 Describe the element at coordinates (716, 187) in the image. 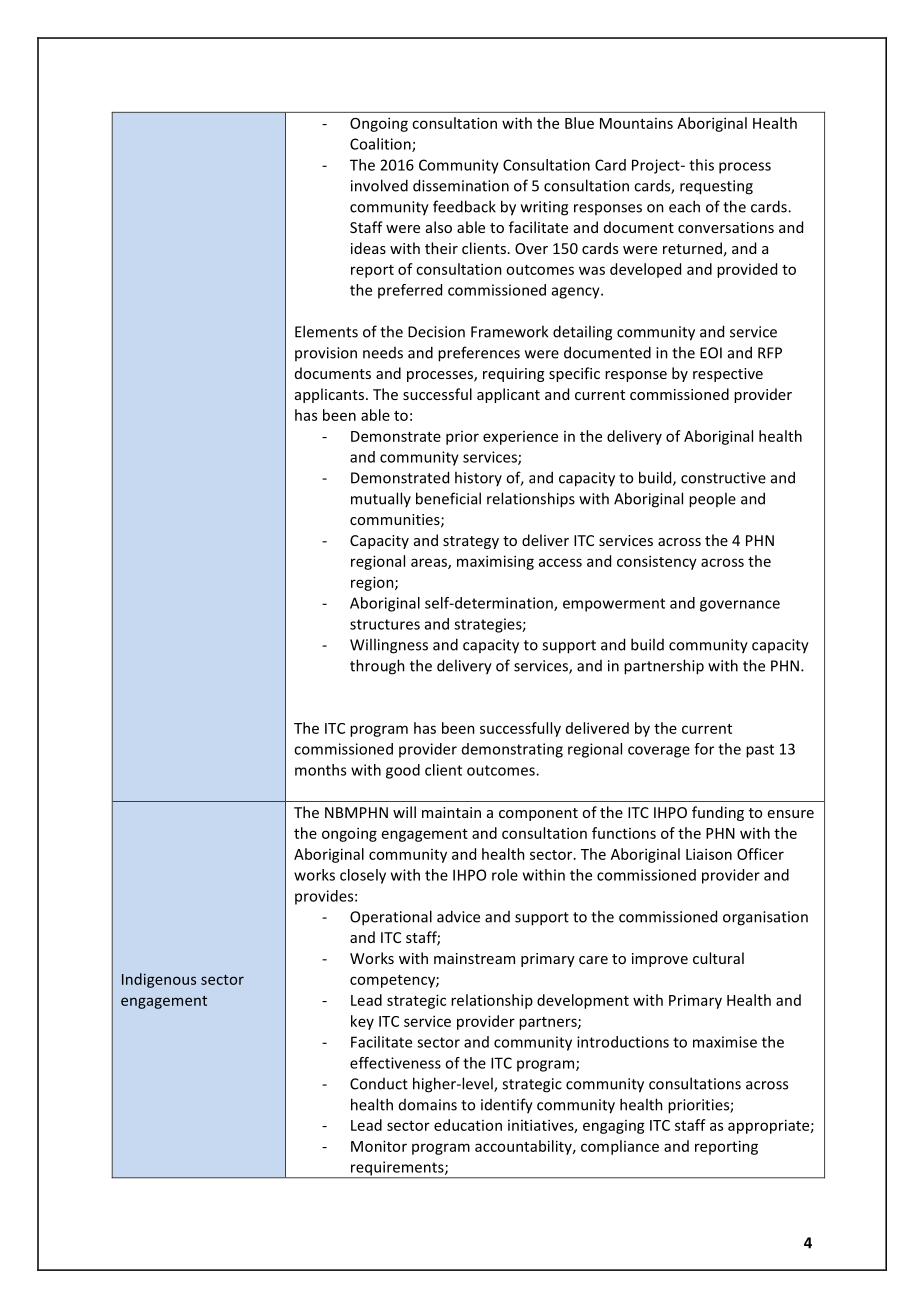

I see `requesting` at that location.
